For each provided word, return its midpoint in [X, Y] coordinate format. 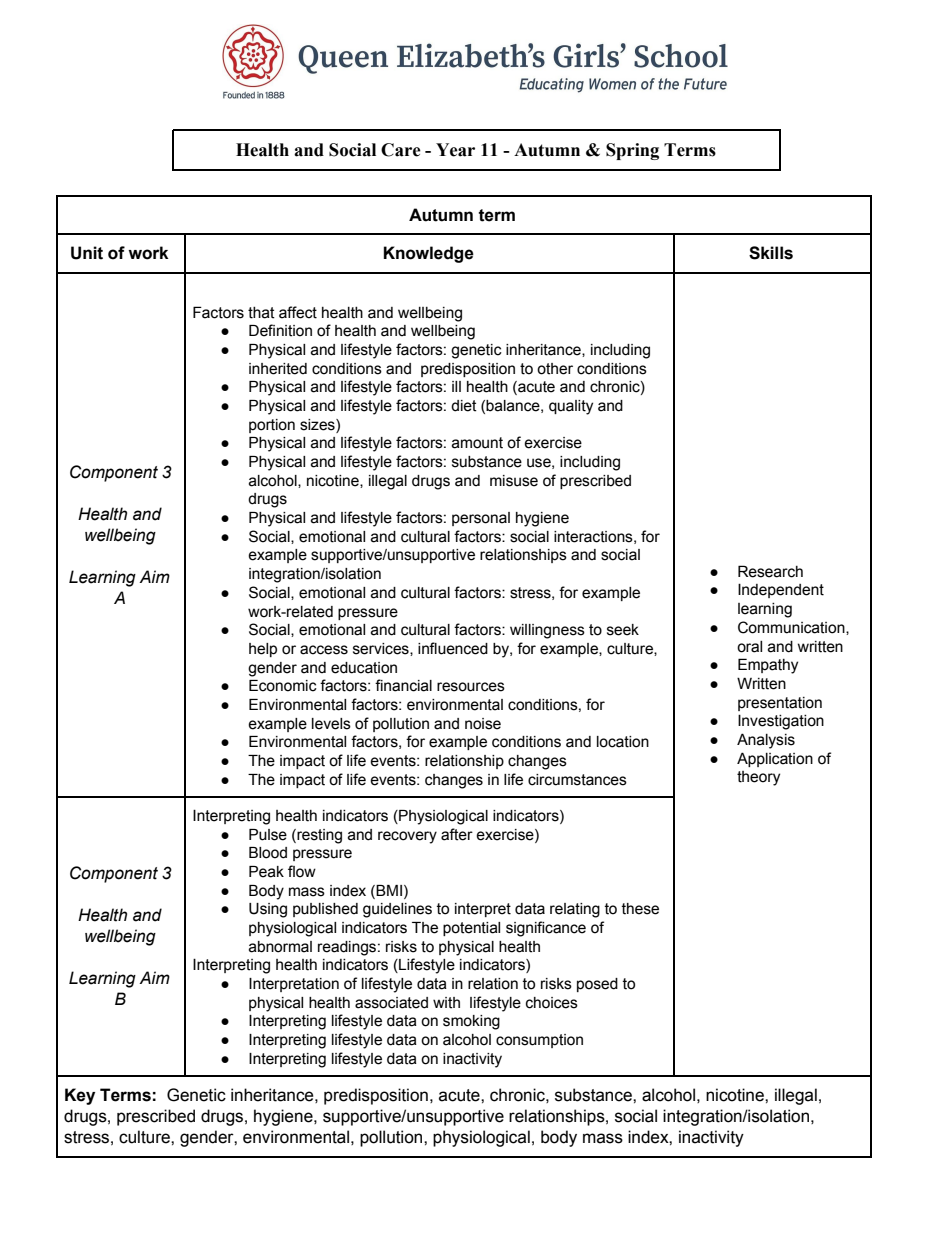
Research [770, 571]
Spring [632, 151]
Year [455, 150]
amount [477, 443]
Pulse [268, 835]
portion [272, 426]
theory [758, 778]
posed [597, 985]
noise [483, 724]
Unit [87, 253]
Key [80, 1096]
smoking [471, 1022]
